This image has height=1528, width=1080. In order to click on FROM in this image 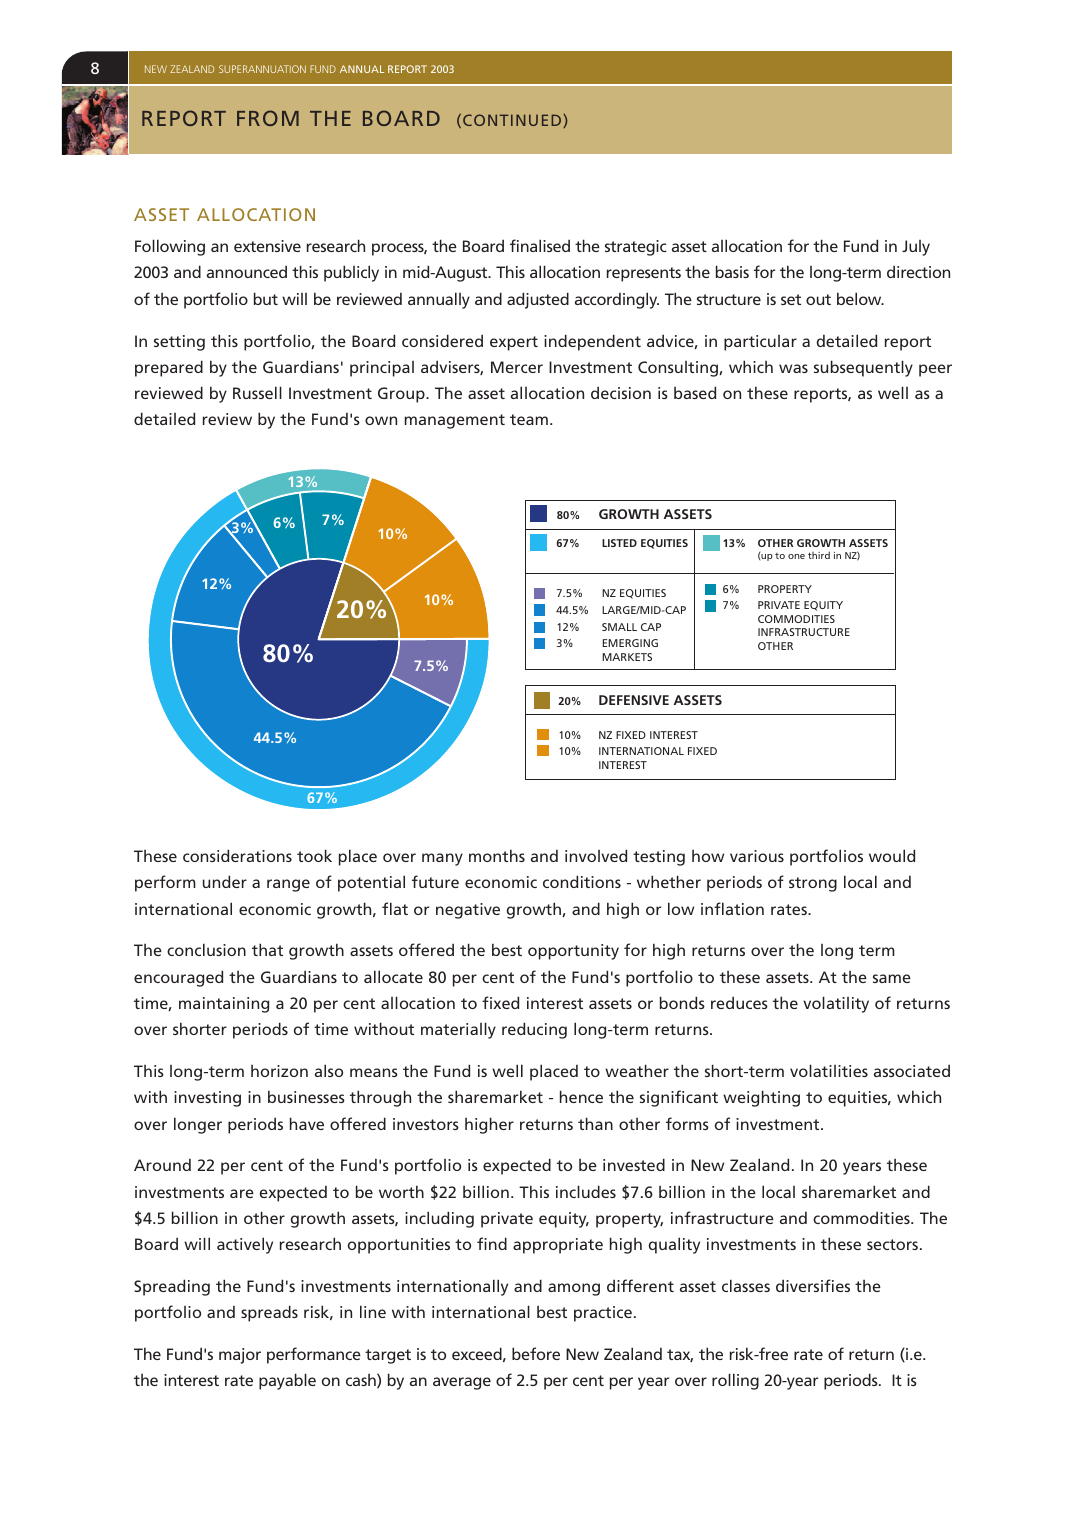, I will do `click(268, 118)`.
